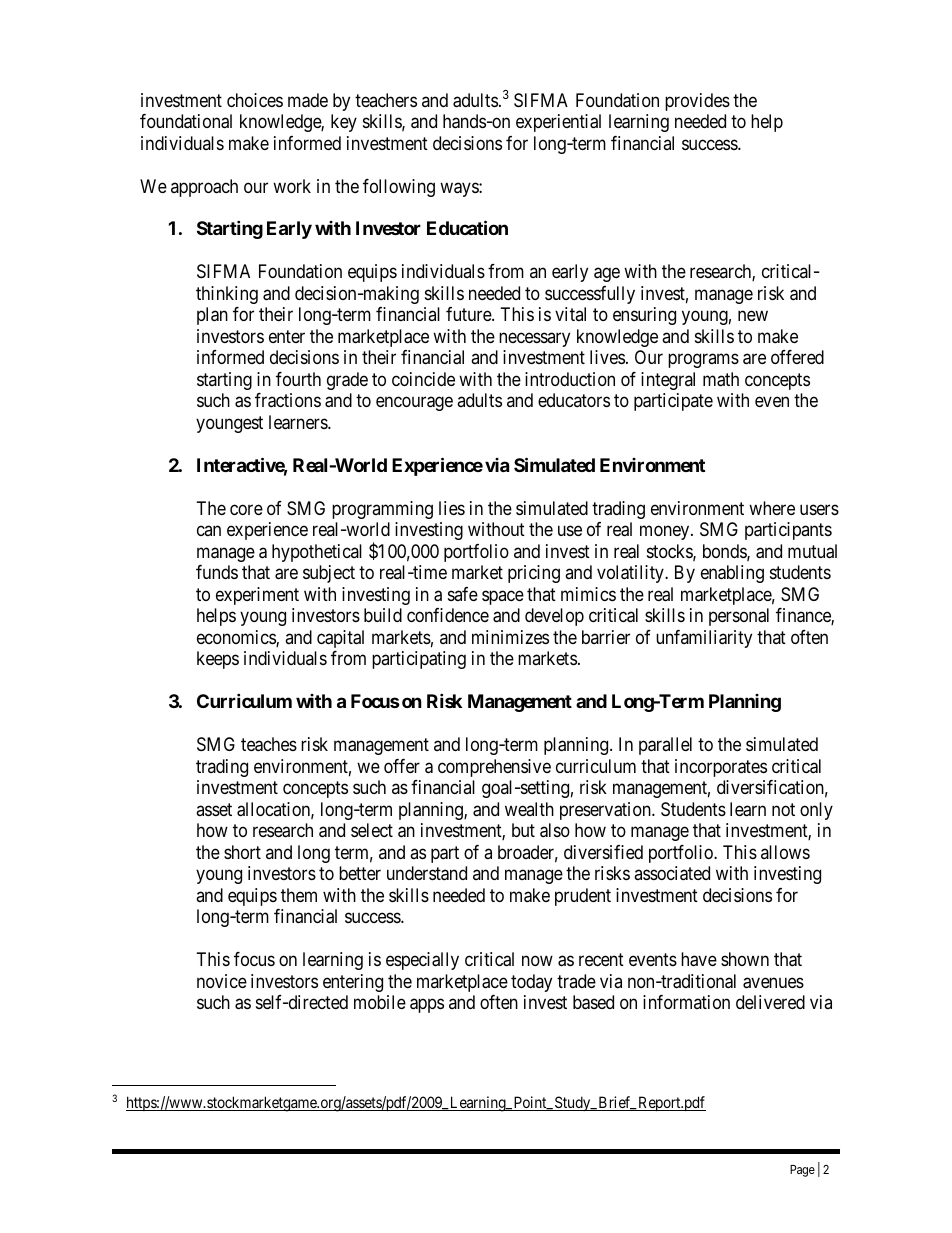  I want to click on fourth, so click(298, 379).
